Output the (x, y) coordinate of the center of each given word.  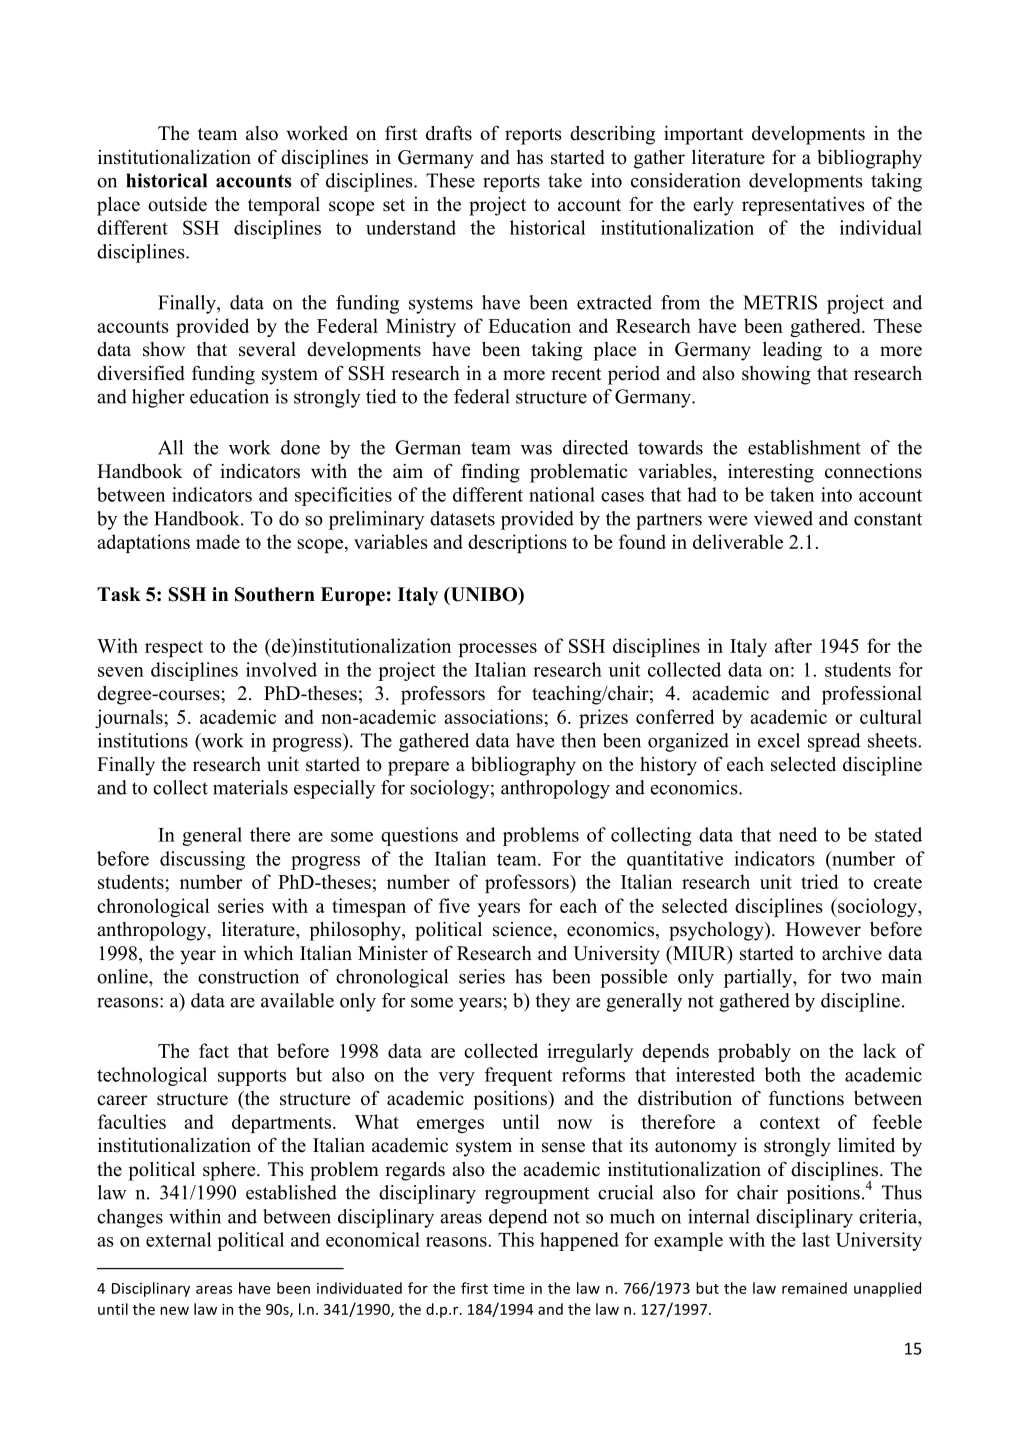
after (793, 645)
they (552, 1002)
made (218, 541)
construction (248, 976)
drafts (449, 133)
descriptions (517, 543)
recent (576, 374)
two (856, 977)
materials (250, 787)
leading (792, 351)
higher (158, 398)
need (798, 834)
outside (177, 204)
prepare (418, 768)
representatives (803, 206)
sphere (230, 1171)
